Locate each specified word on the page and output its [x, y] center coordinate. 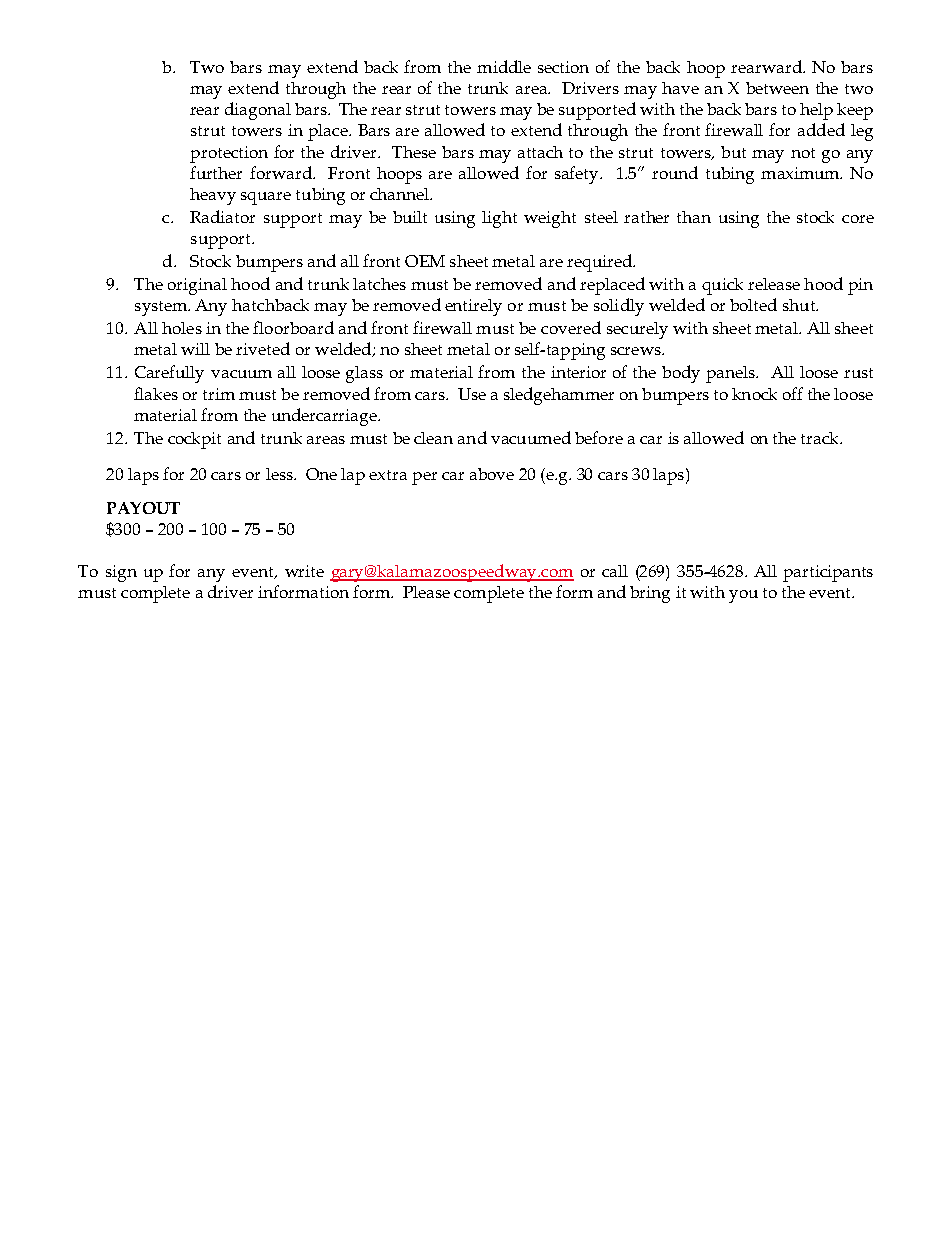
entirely [473, 307]
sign [121, 573]
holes [182, 328]
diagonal [258, 111]
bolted [753, 304]
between [777, 88]
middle [504, 66]
